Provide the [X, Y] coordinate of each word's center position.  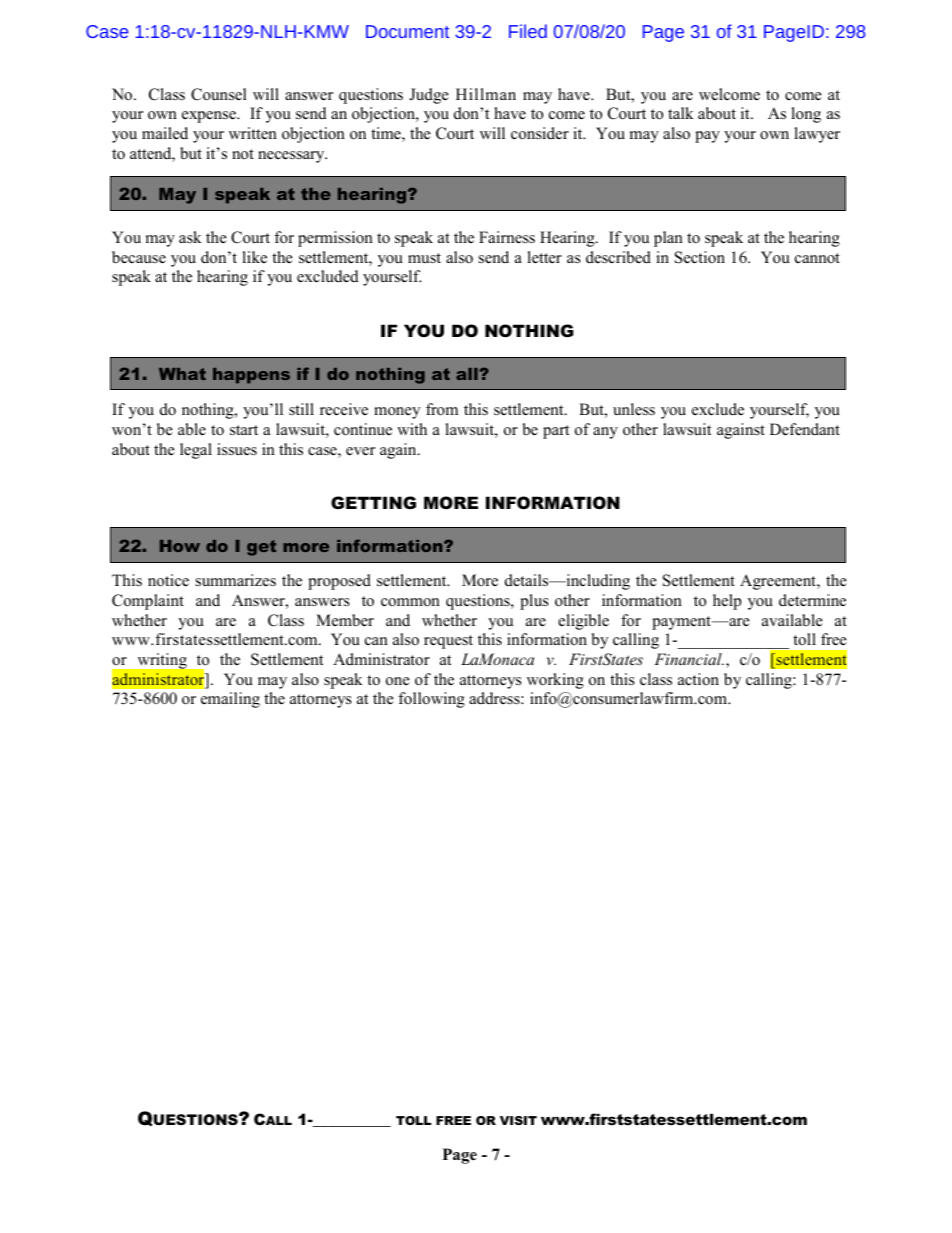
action [698, 679]
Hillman [486, 94]
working [555, 681]
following [431, 700]
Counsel [219, 94]
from [442, 409]
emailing [230, 700]
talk [681, 113]
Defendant [805, 429]
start [244, 430]
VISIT [518, 1120]
